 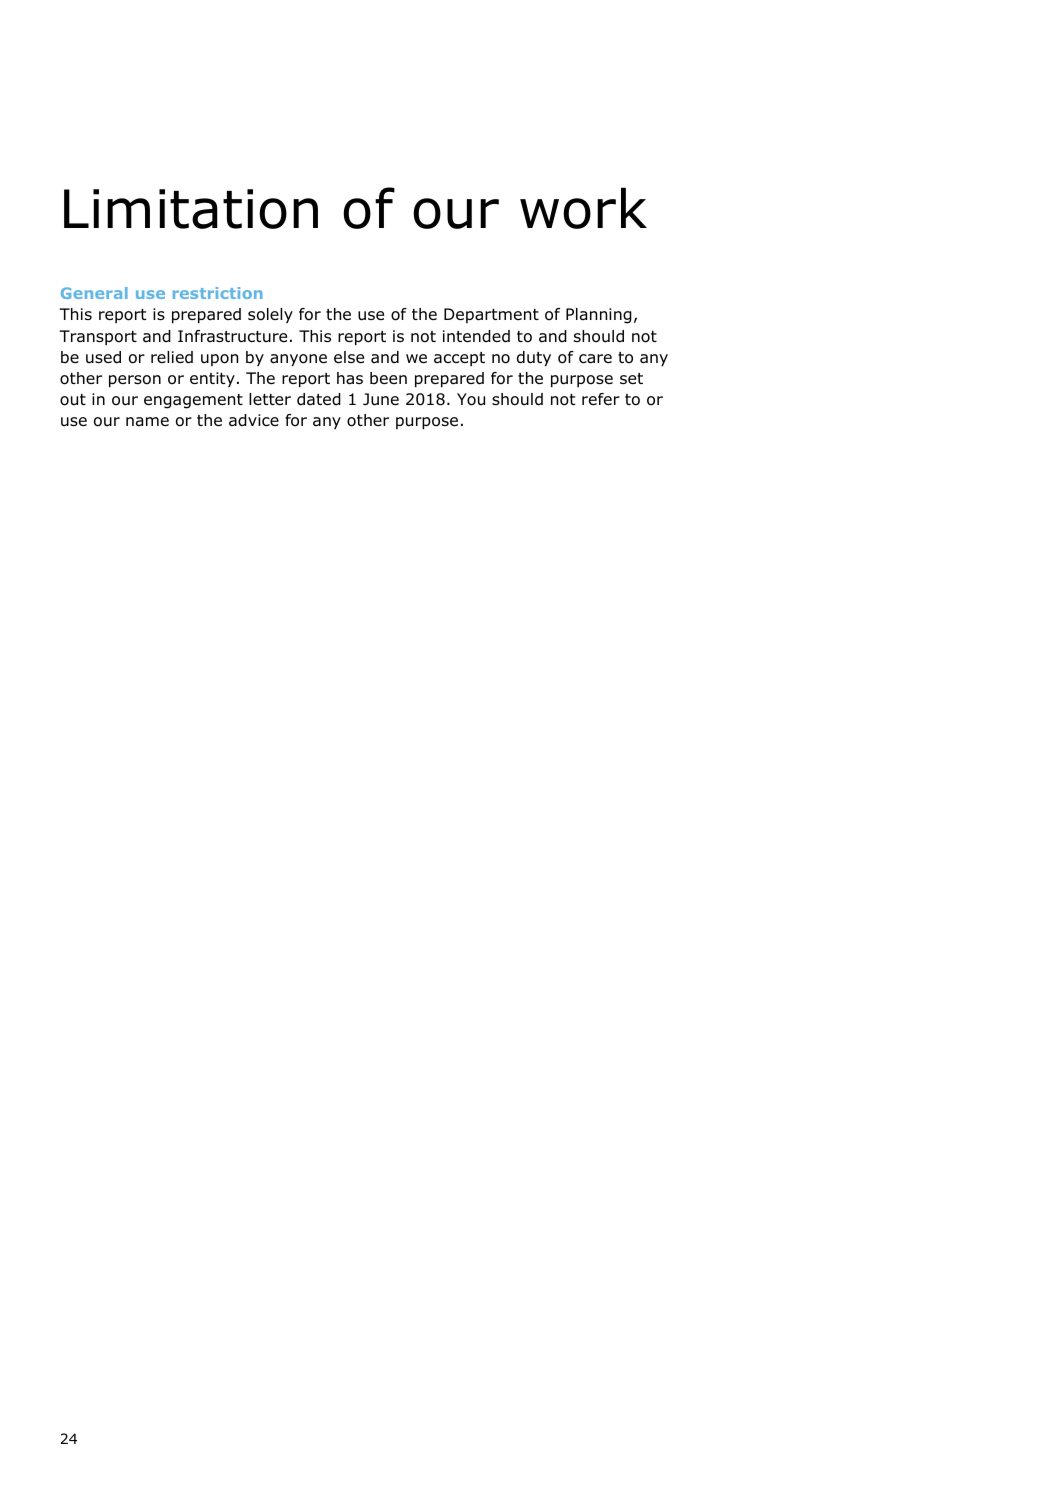 What do you see at coordinates (270, 315) in the screenshot?
I see `solely` at bounding box center [270, 315].
